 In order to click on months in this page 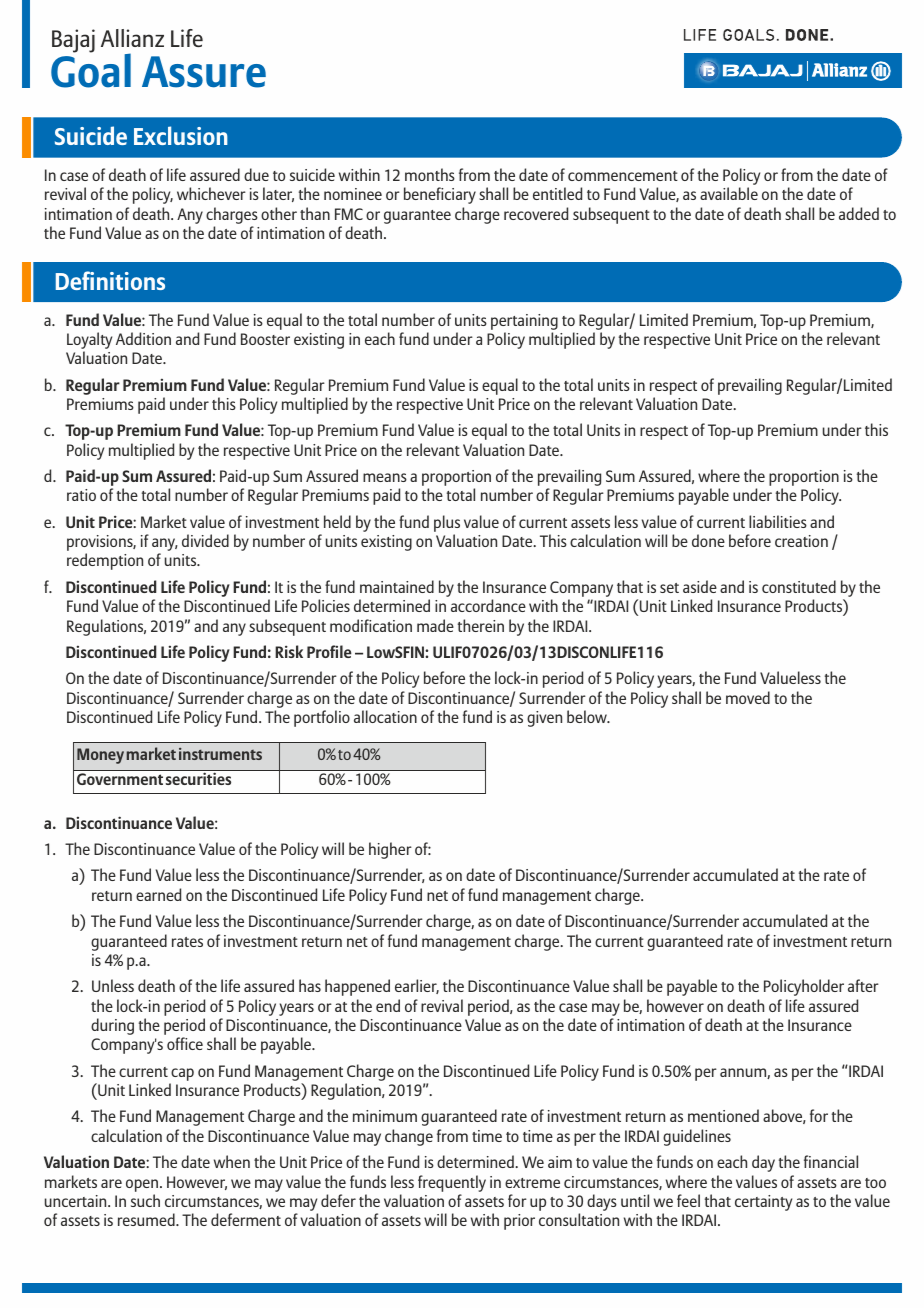, I will do `click(430, 174)`.
